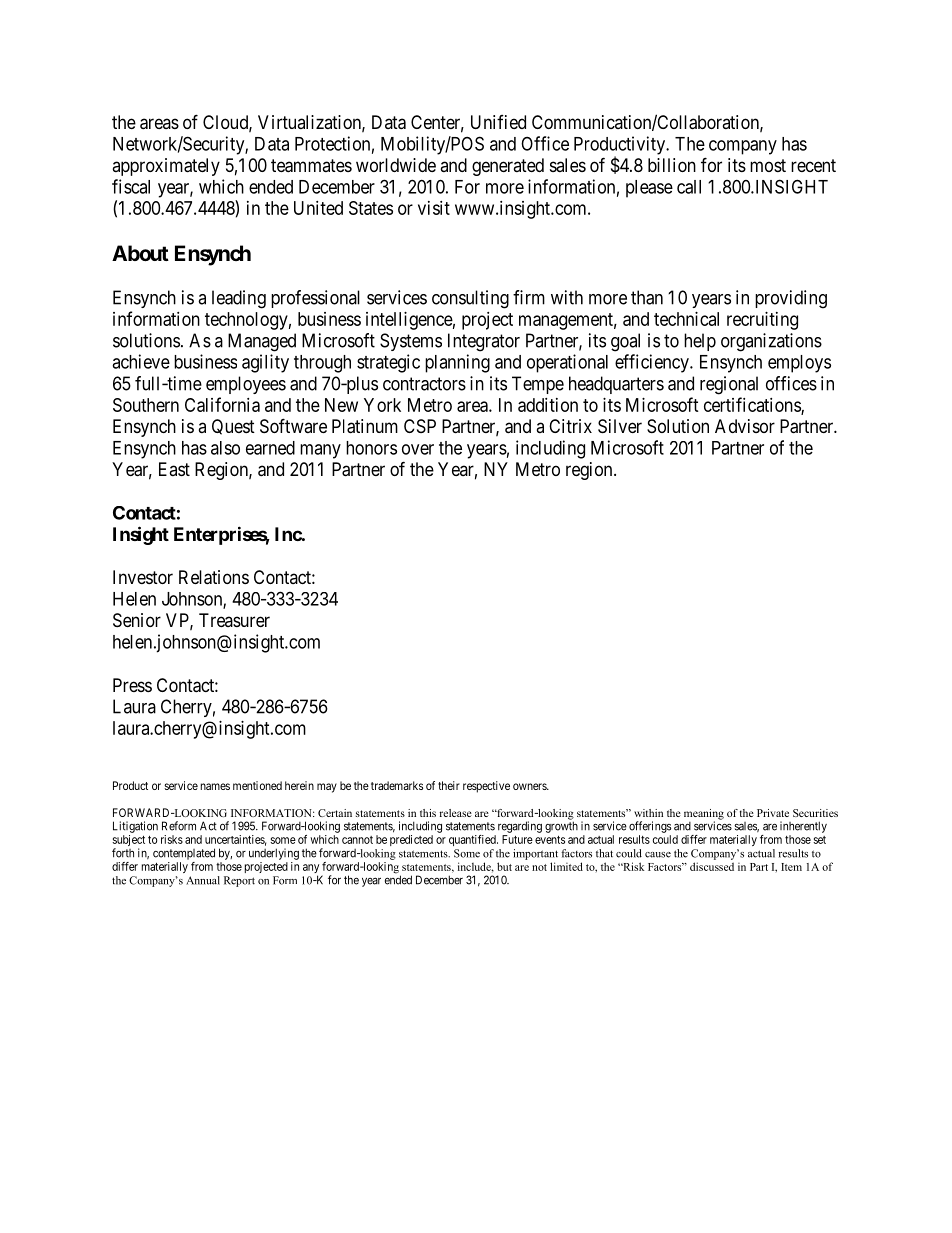 Image resolution: width=952 pixels, height=1233 pixels. Describe the element at coordinates (498, 122) in the screenshot. I see `Unified` at that location.
